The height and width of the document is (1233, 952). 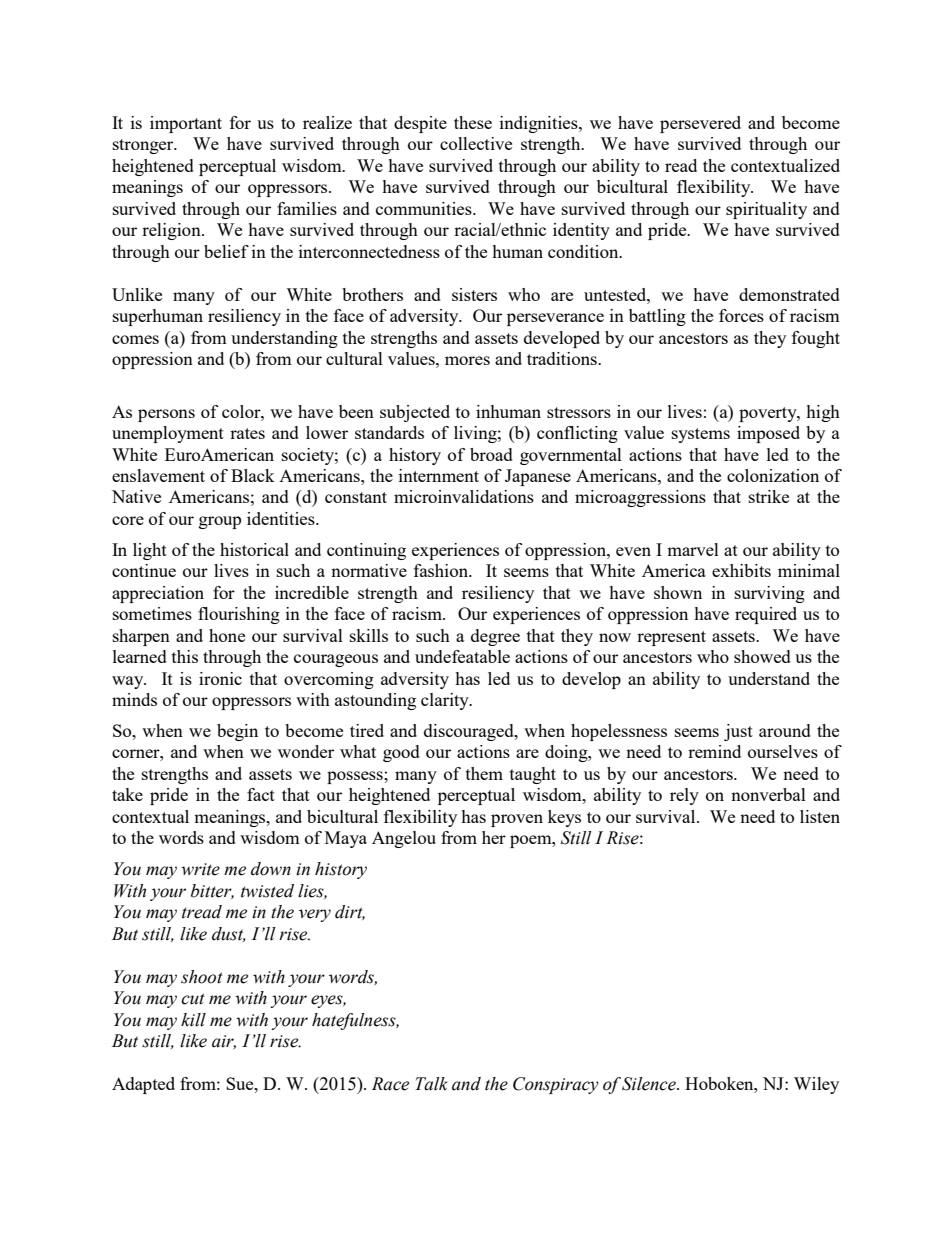 I want to click on persevered, so click(x=700, y=124).
